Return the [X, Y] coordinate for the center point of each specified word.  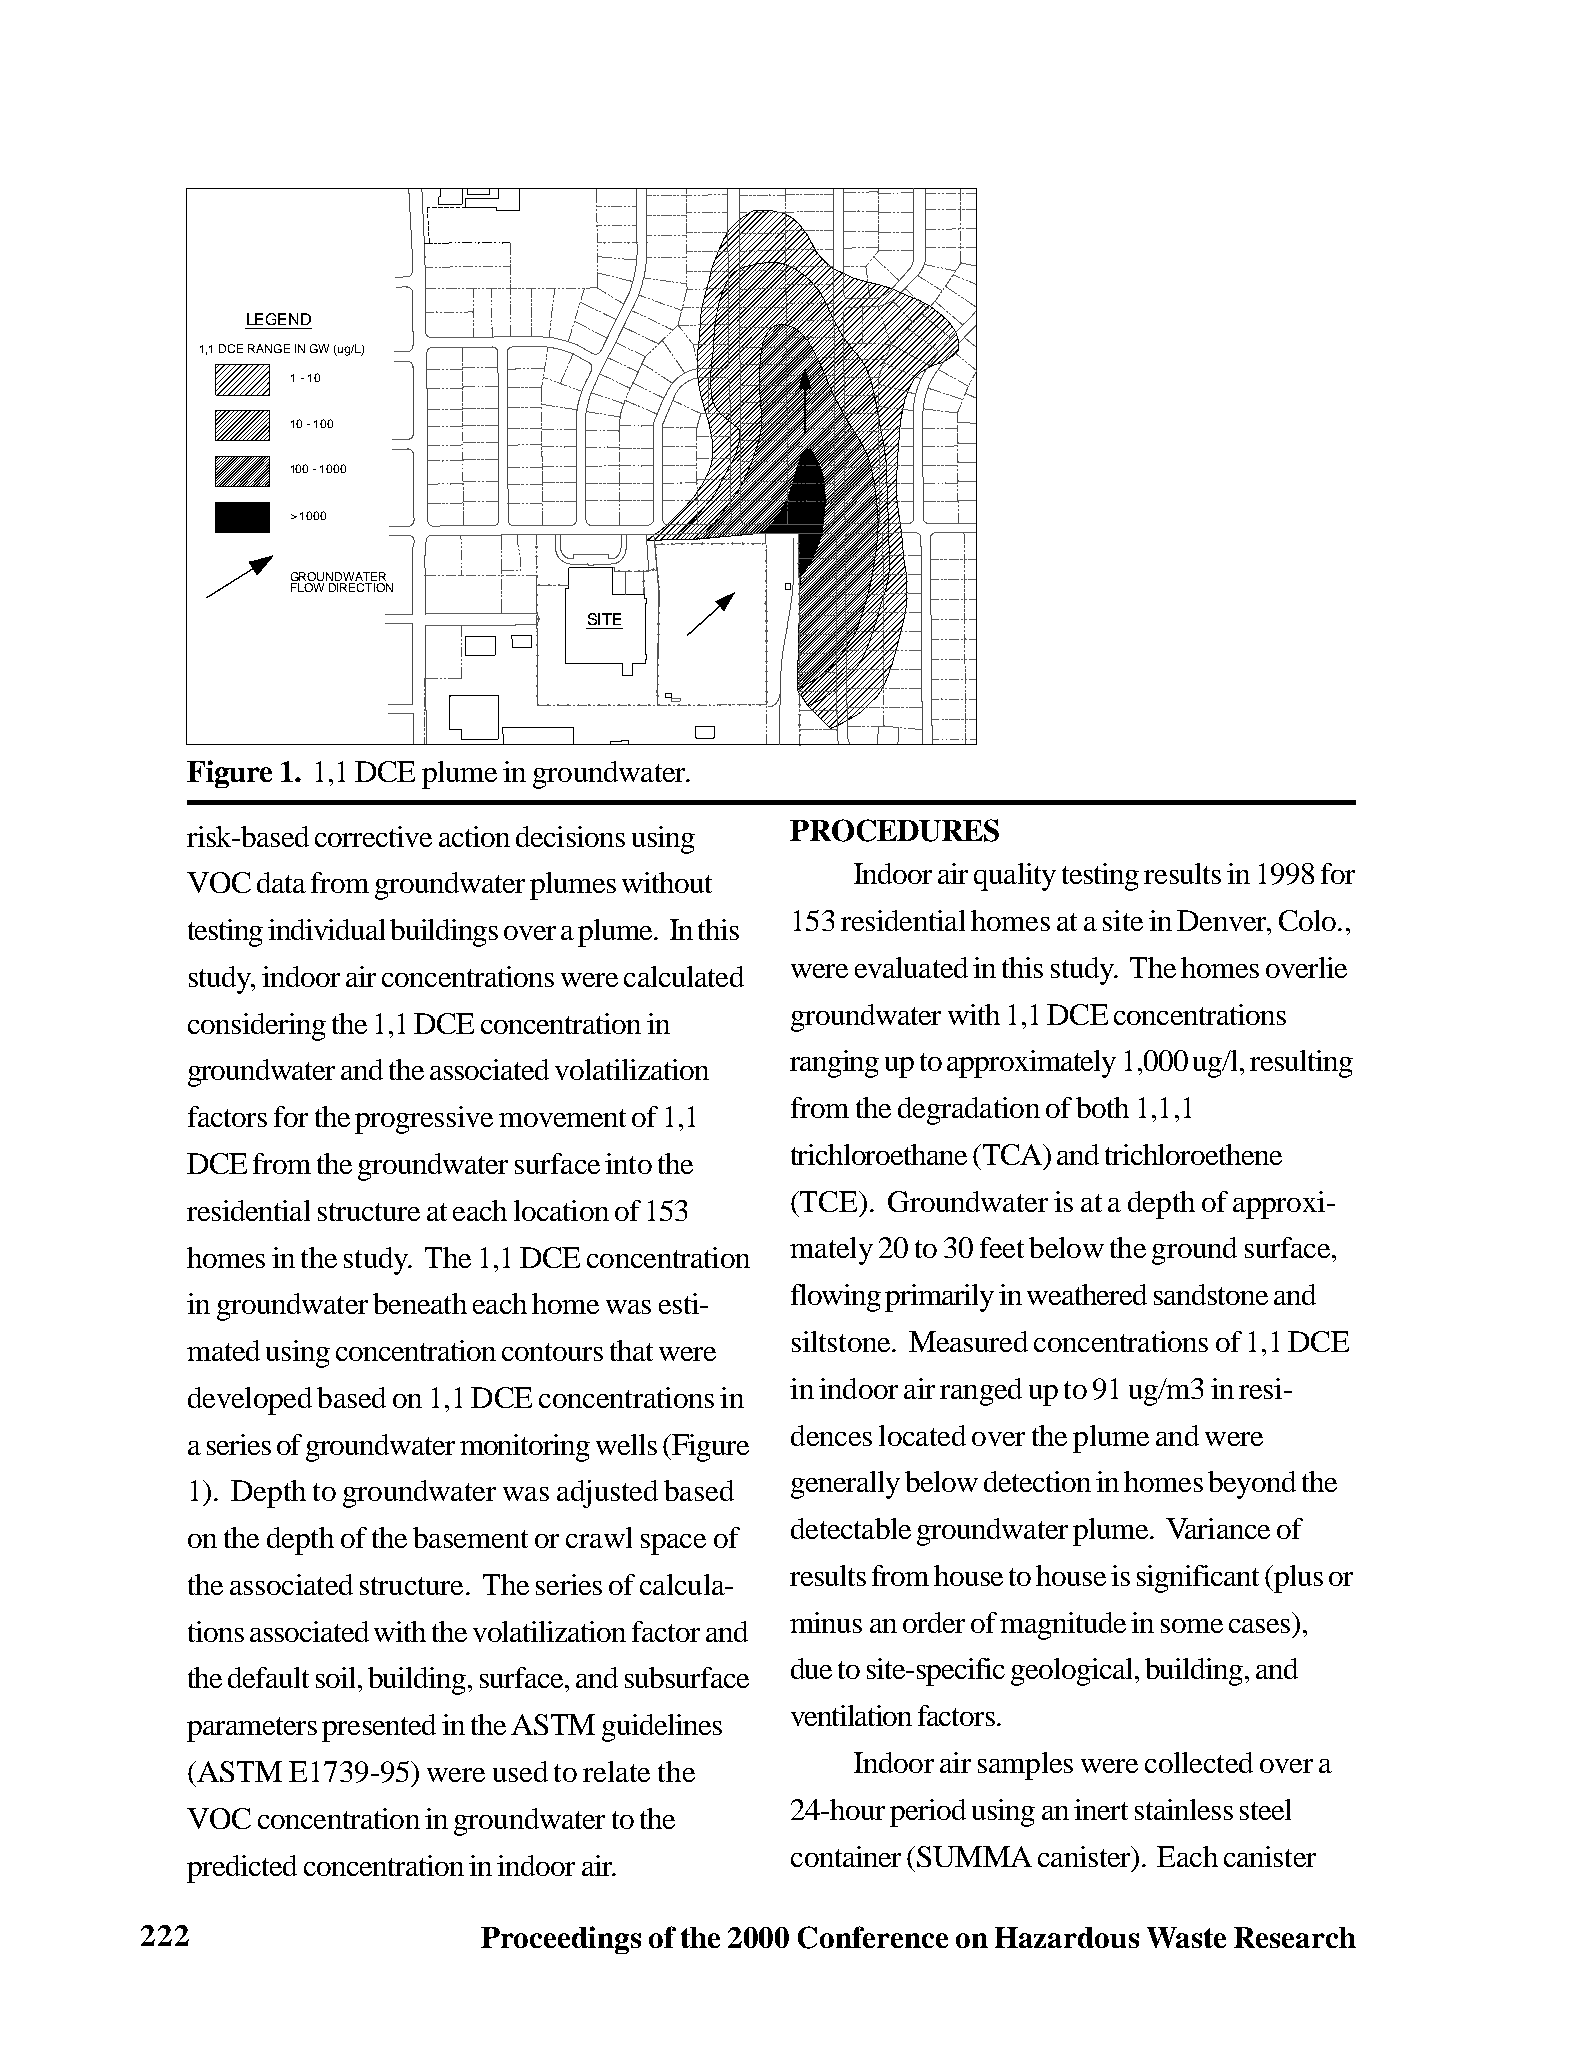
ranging [834, 1064]
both [1102, 1107]
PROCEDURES [894, 830]
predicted [242, 1869]
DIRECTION [361, 587]
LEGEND [279, 319]
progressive [424, 1120]
